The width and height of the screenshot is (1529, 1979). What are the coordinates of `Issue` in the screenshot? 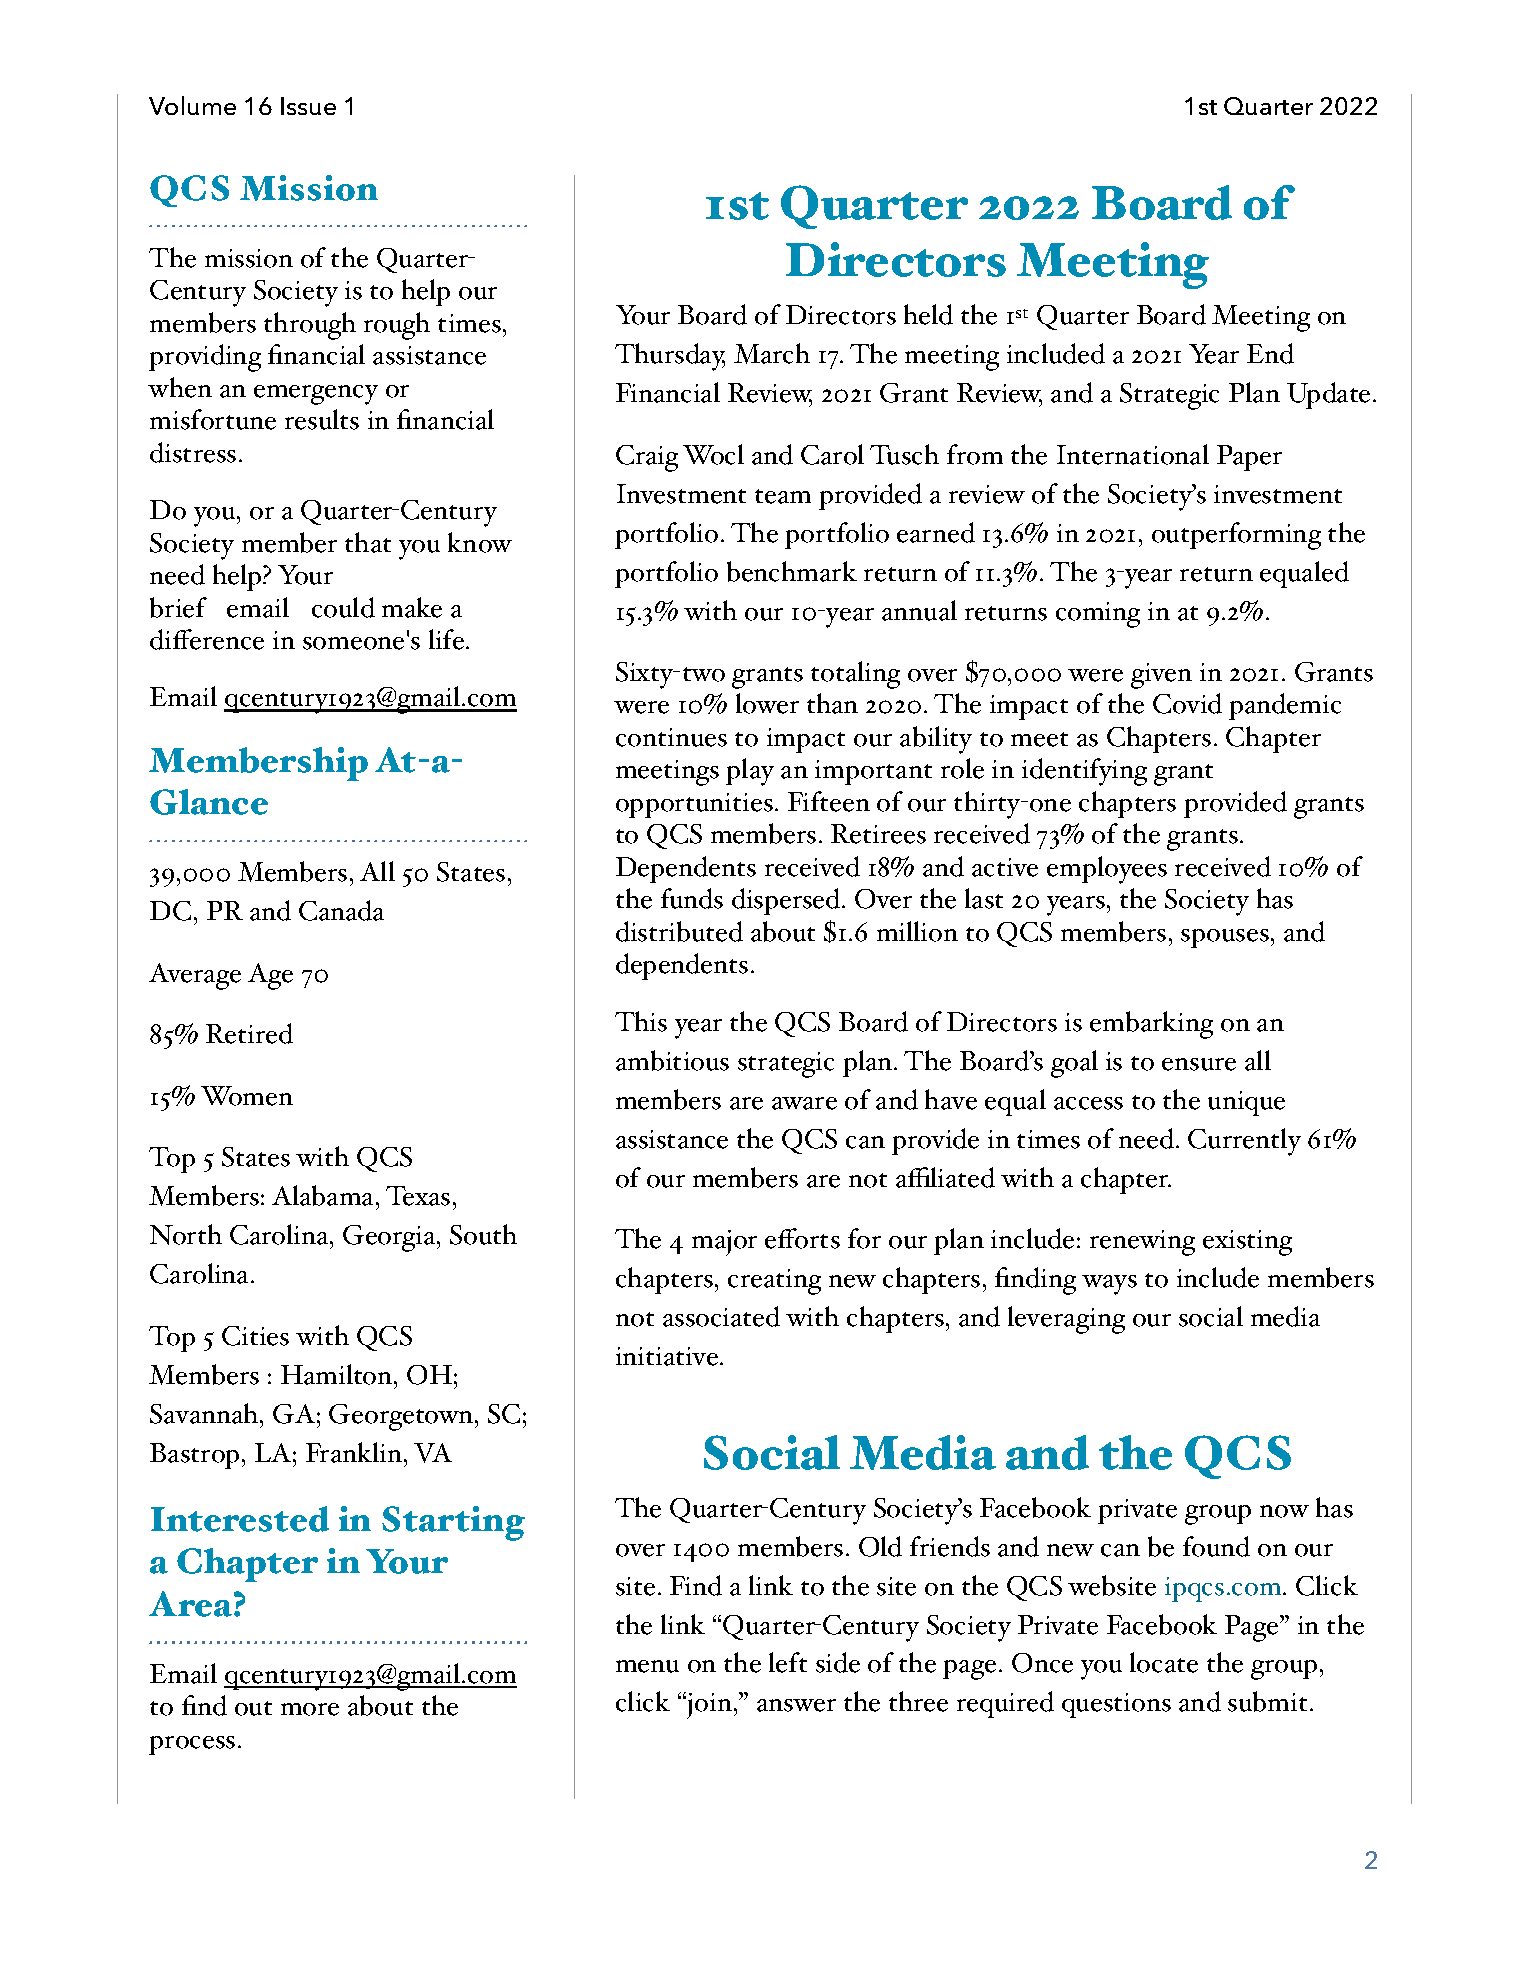 It's located at (308, 106).
